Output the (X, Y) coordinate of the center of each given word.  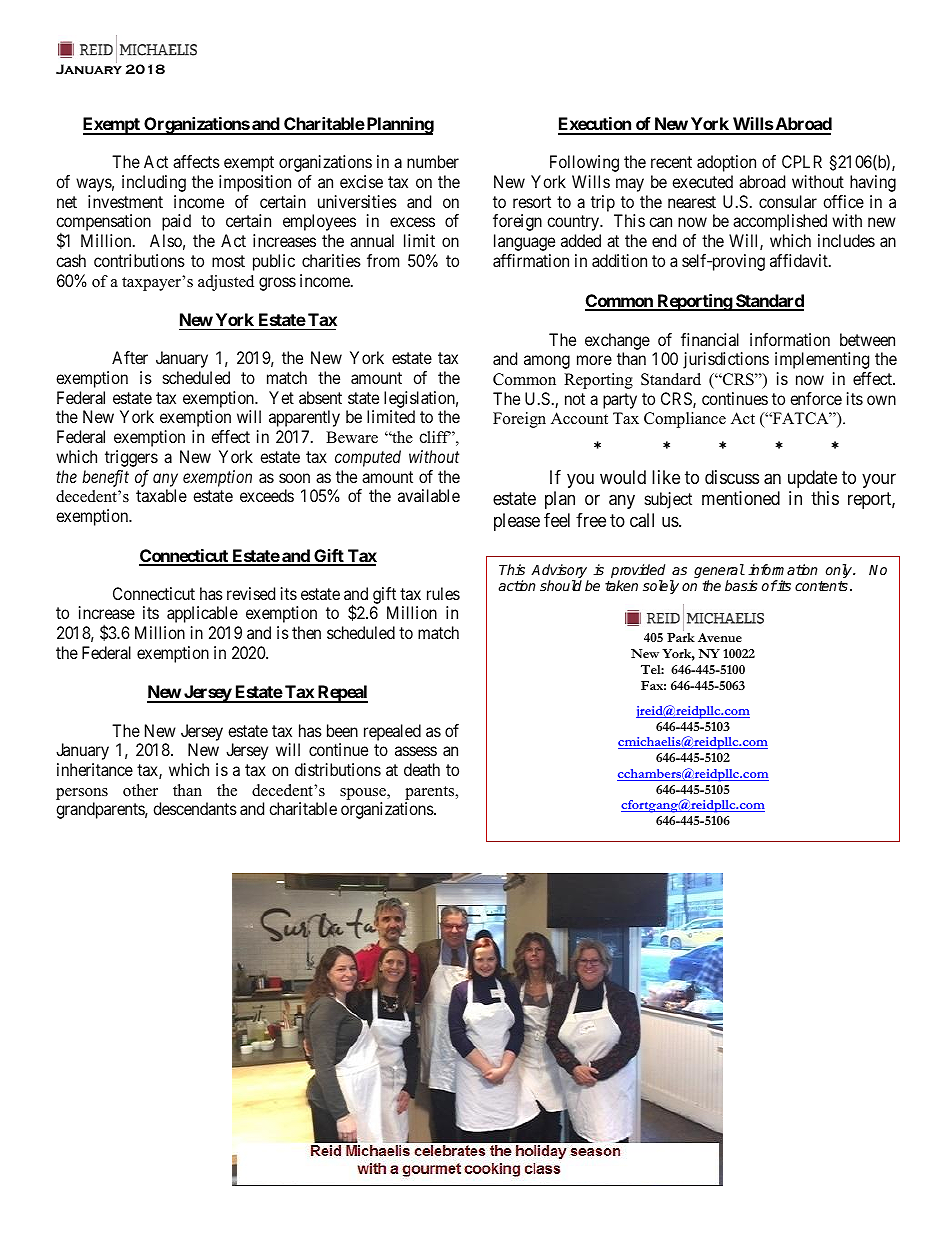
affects (196, 161)
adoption (726, 163)
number (433, 161)
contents (821, 586)
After (130, 357)
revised (251, 593)
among (547, 362)
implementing (822, 360)
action (517, 585)
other (140, 790)
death (422, 769)
